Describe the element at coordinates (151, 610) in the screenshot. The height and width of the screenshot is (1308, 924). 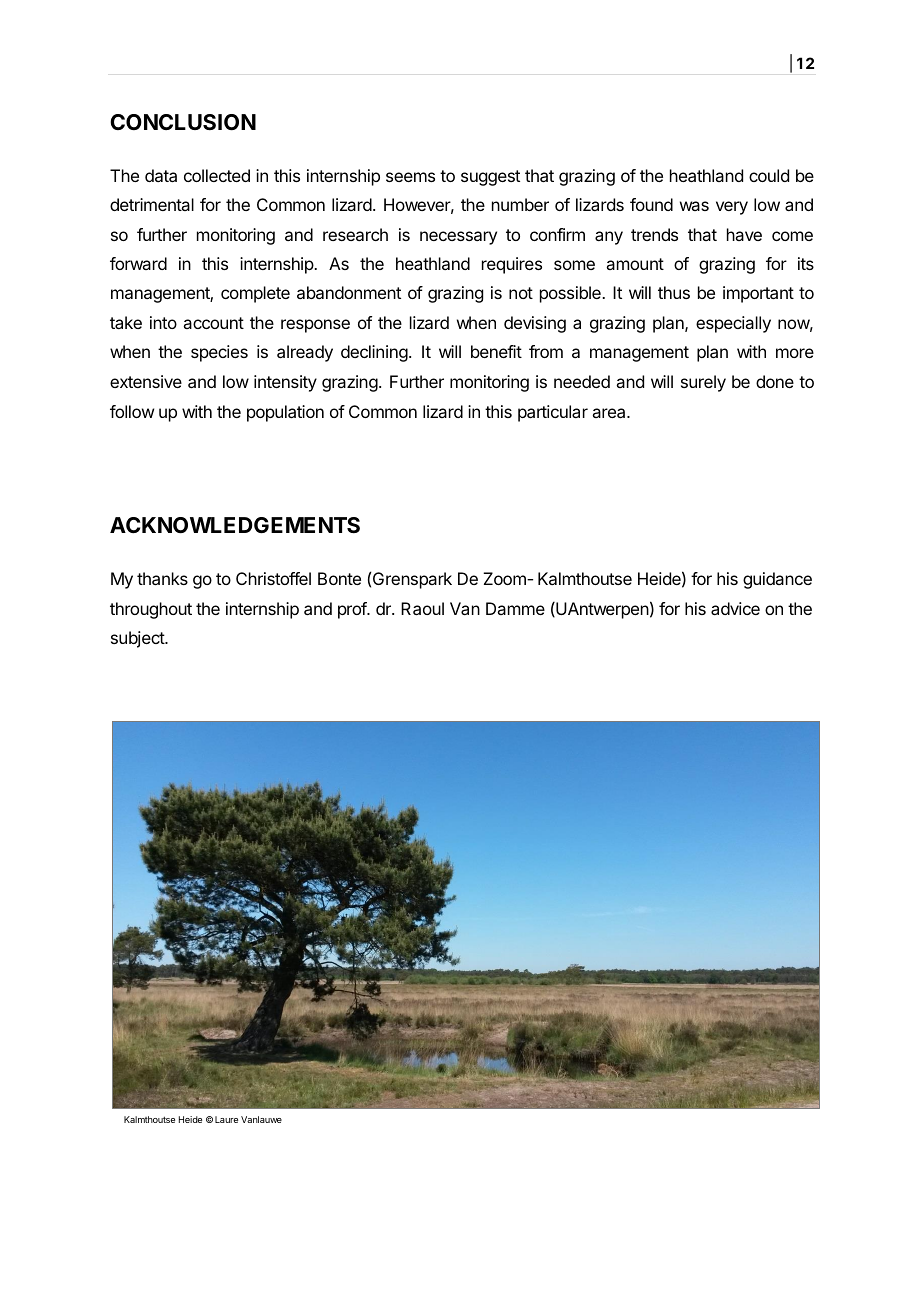
I see `throughout` at that location.
